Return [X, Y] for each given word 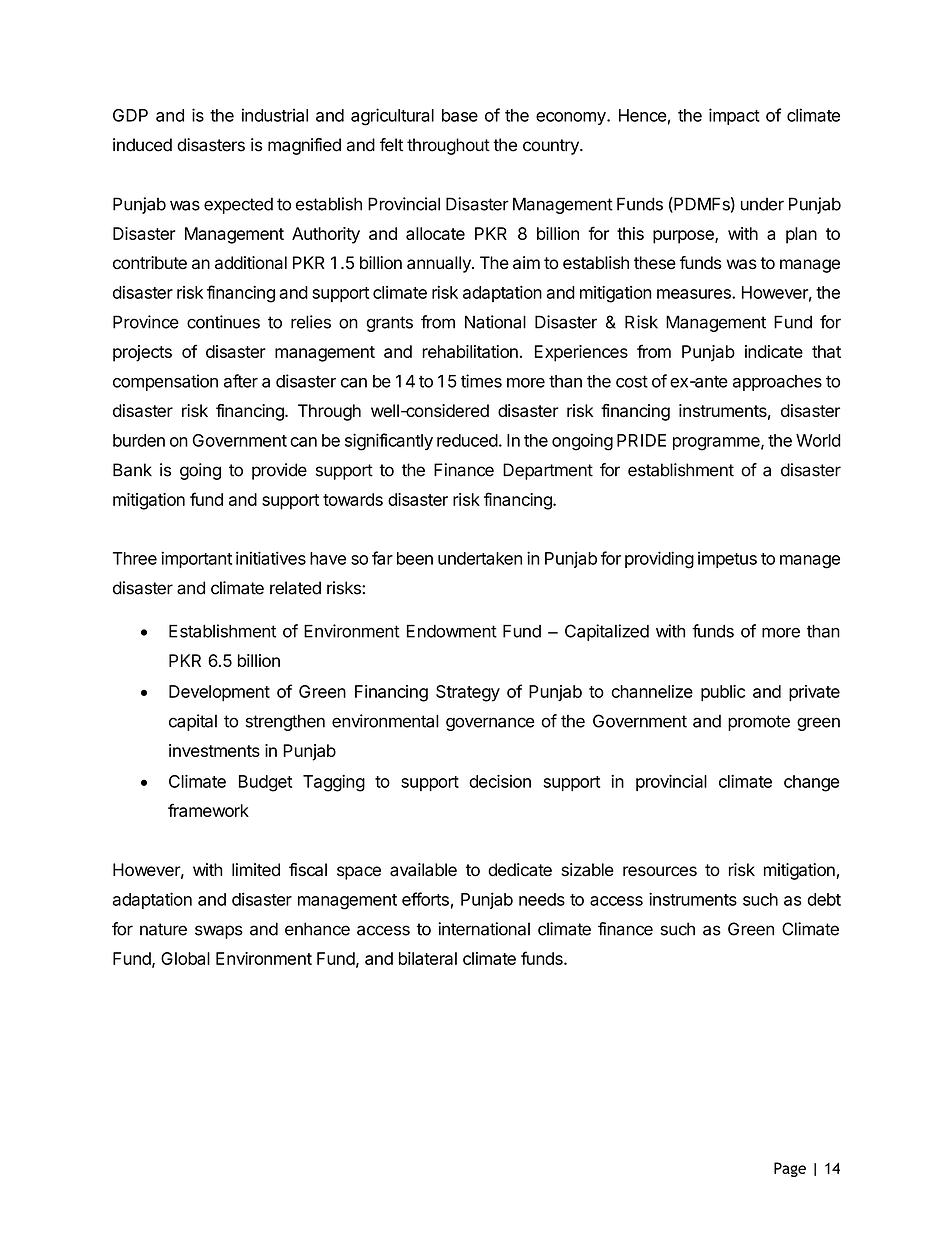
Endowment [452, 631]
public [723, 693]
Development [219, 693]
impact [734, 116]
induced [142, 145]
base [460, 115]
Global [185, 958]
